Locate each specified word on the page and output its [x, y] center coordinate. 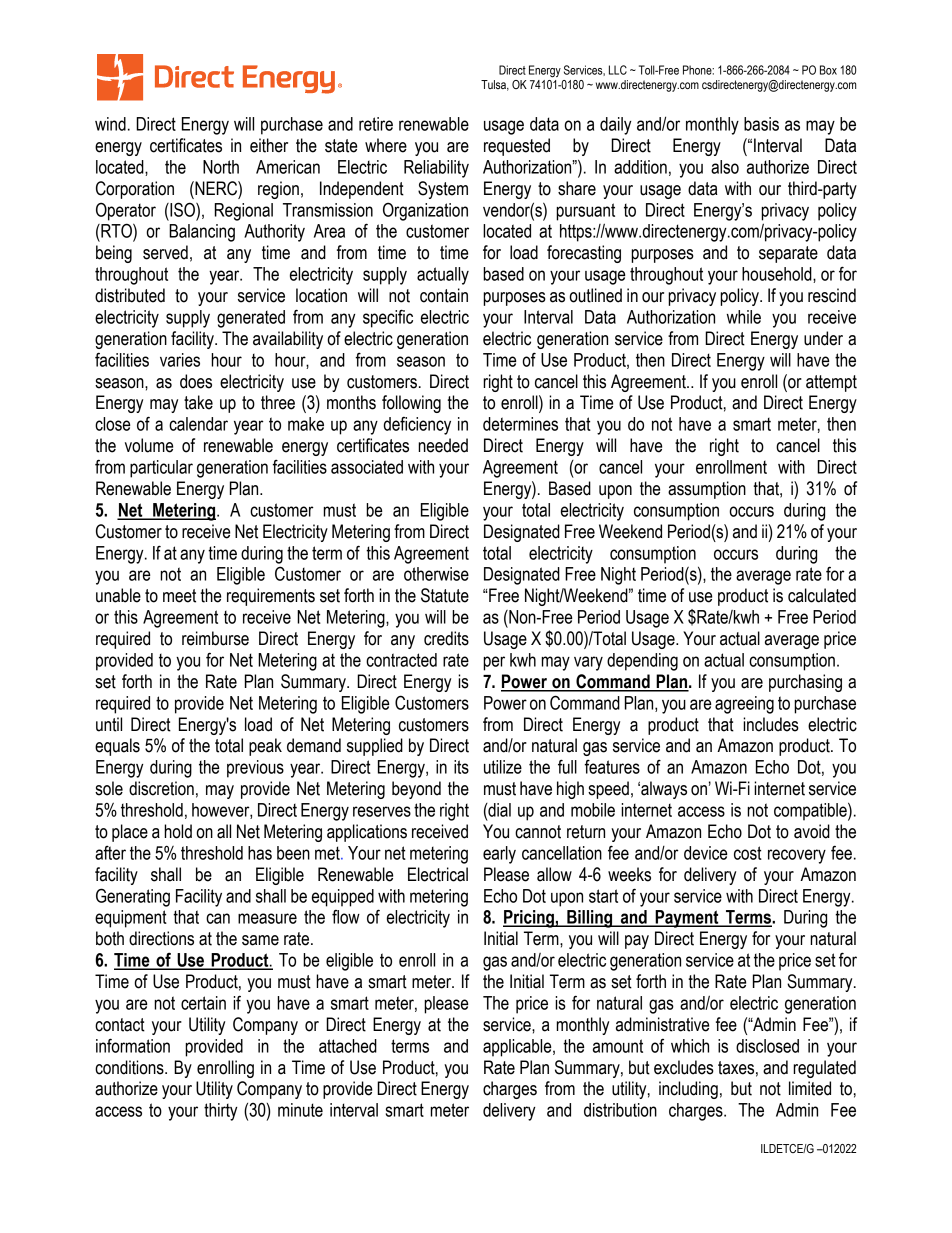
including [688, 1090]
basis [761, 124]
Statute [445, 595]
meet [179, 596]
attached [348, 1046]
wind [110, 124]
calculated [822, 595]
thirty [220, 1112]
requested [517, 147]
